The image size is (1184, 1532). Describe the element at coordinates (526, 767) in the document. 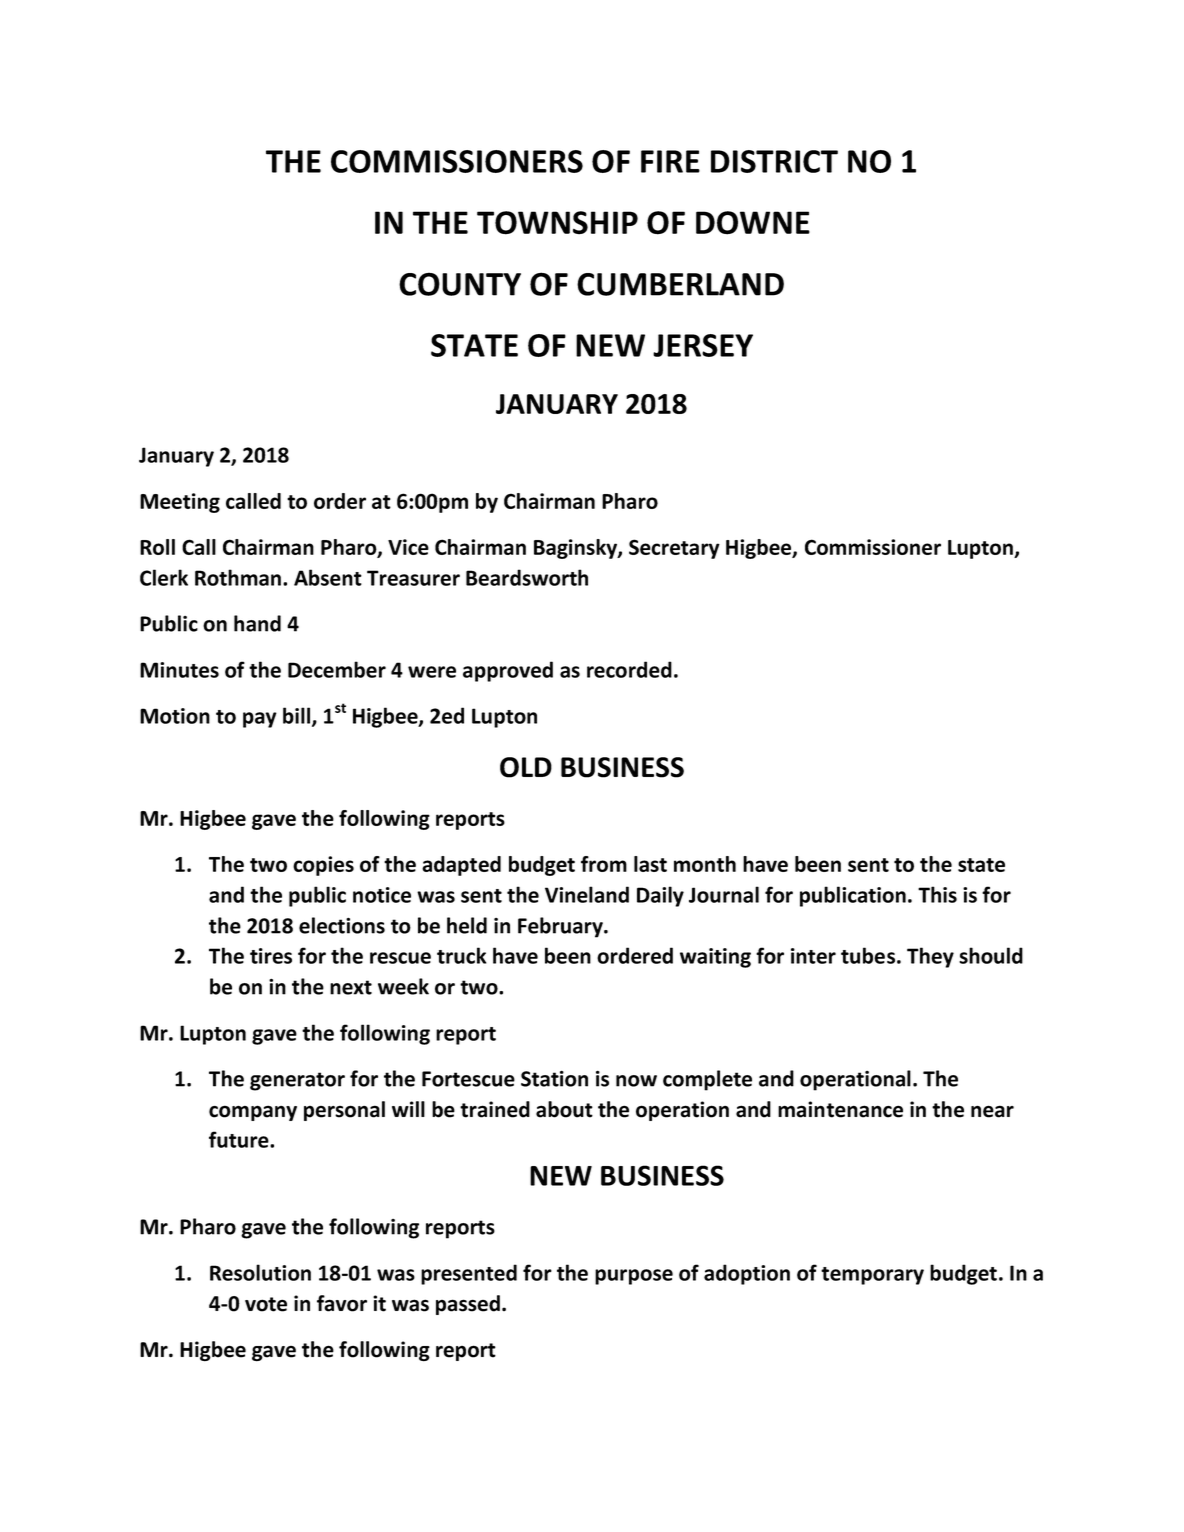

I see `OLD` at that location.
